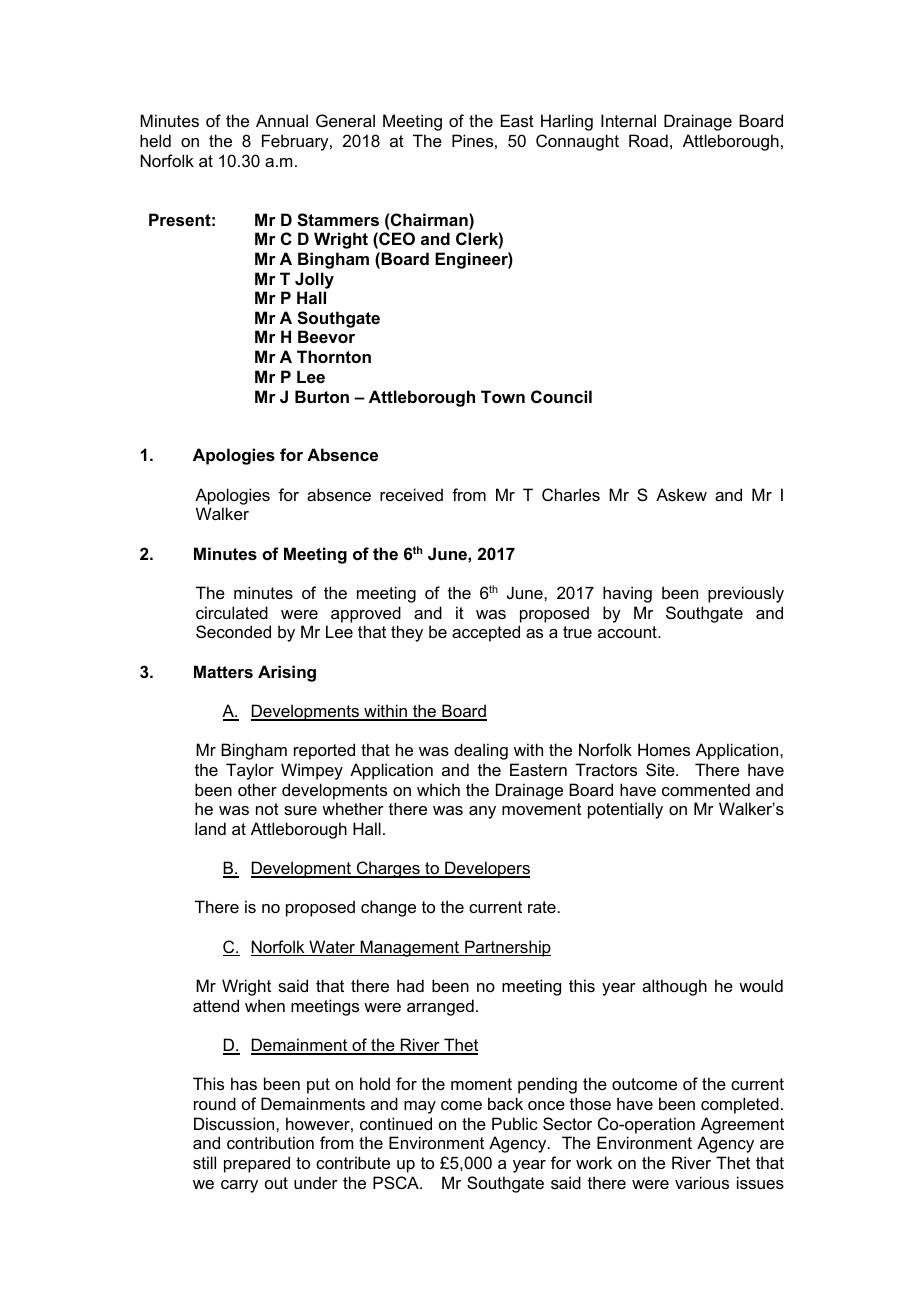  Describe the element at coordinates (486, 869) in the screenshot. I see `Developers` at that location.
